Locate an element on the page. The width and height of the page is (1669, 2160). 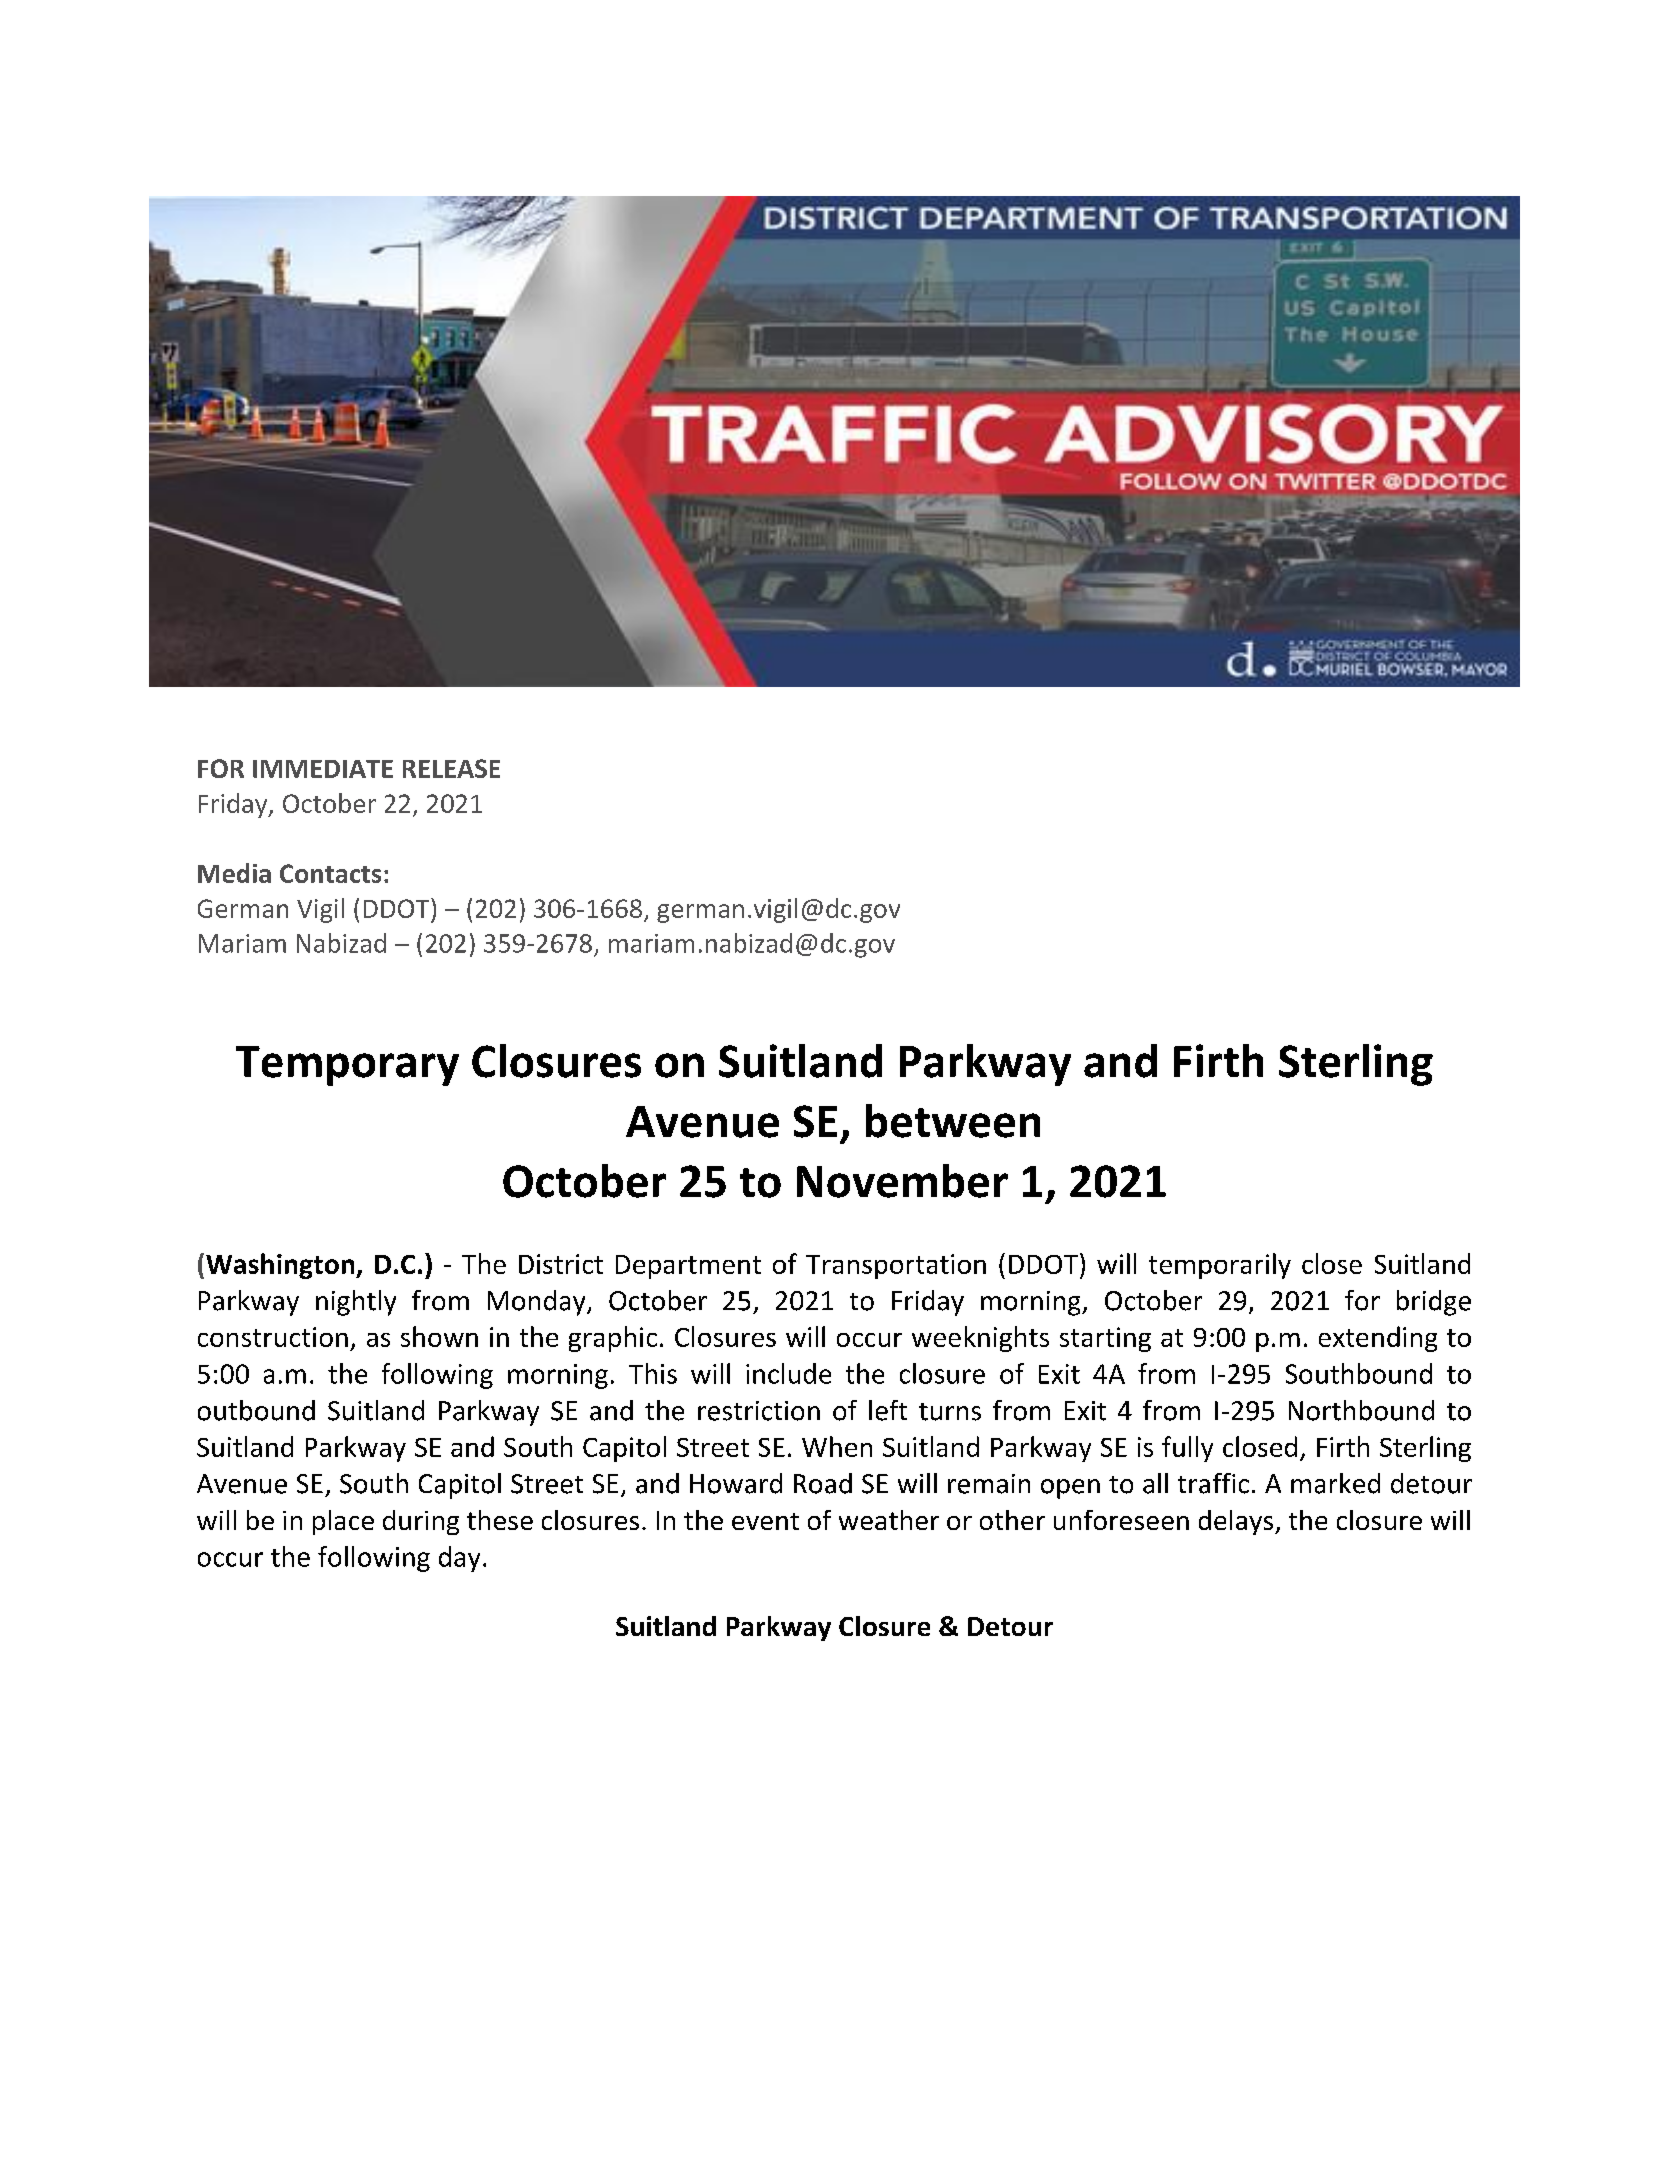
between is located at coordinates (953, 1121).
